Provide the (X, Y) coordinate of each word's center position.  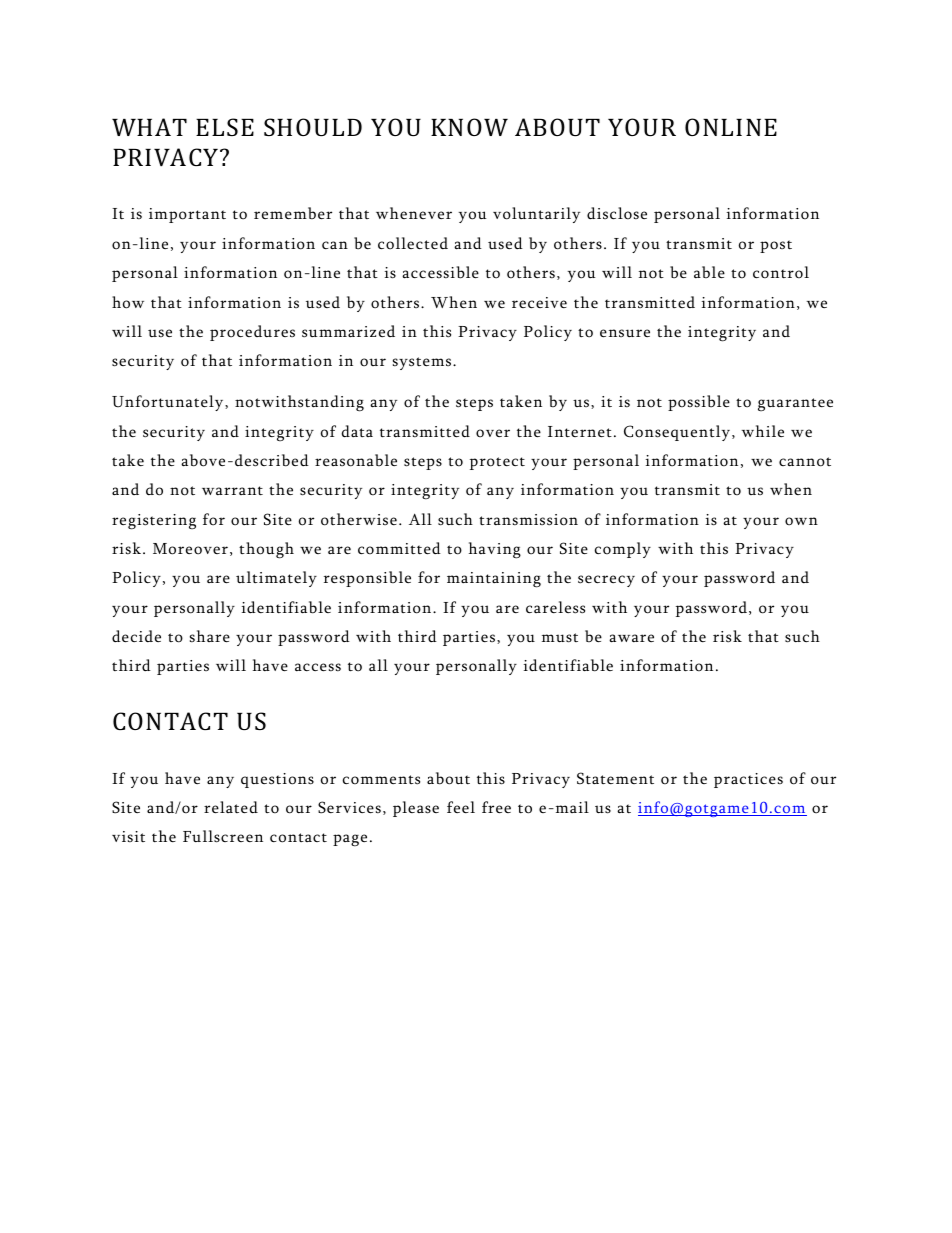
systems (423, 363)
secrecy (606, 581)
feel (461, 807)
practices (748, 780)
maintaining (494, 580)
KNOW (469, 127)
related (231, 807)
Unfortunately (169, 403)
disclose (617, 213)
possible (699, 403)
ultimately (276, 579)
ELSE (225, 127)
